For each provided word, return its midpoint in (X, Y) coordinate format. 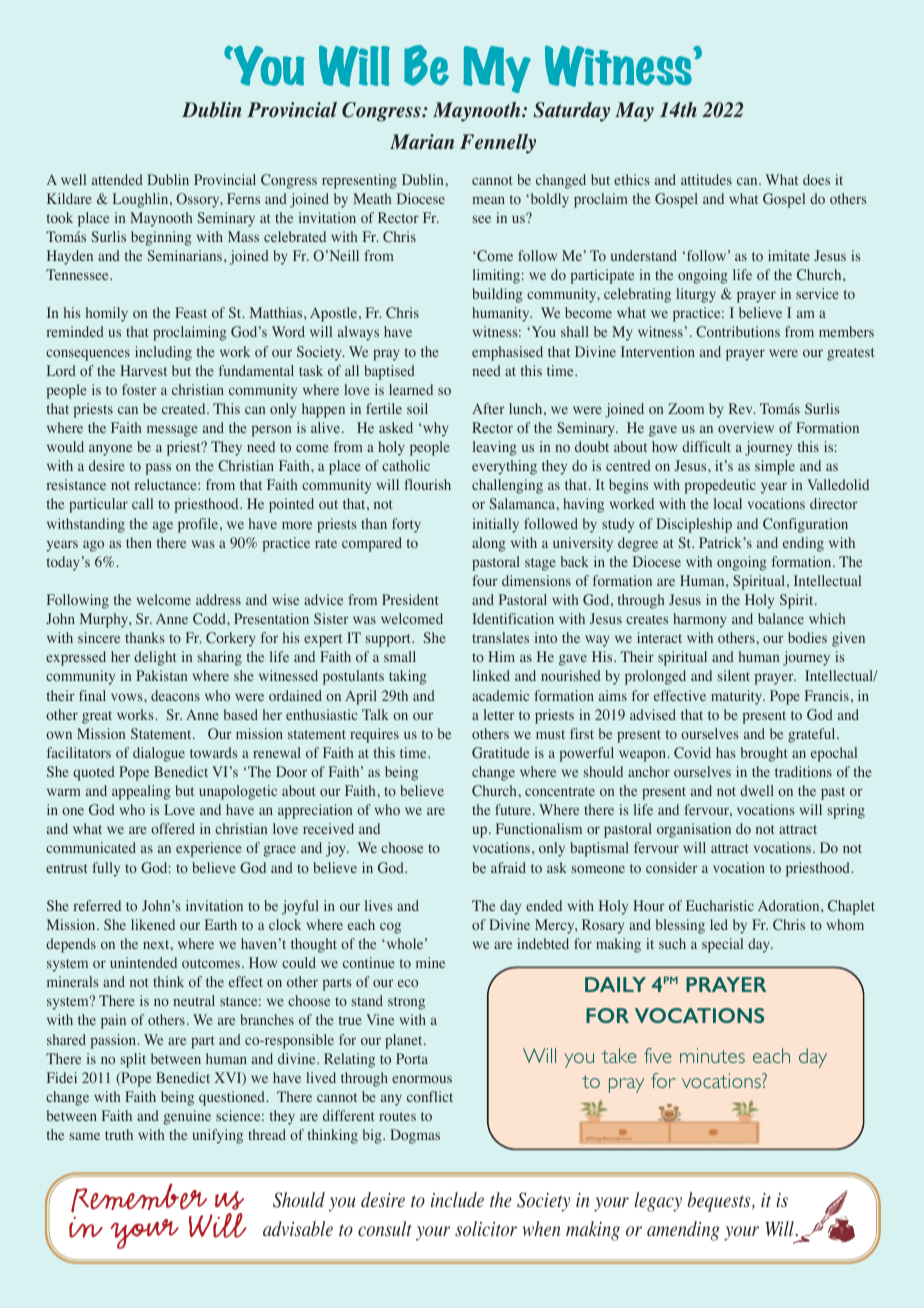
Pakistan (161, 675)
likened (153, 924)
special (722, 945)
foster (139, 389)
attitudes (706, 179)
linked (491, 675)
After (488, 408)
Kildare (69, 198)
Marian (422, 142)
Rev (742, 408)
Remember (139, 1198)
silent (734, 675)
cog (390, 928)
